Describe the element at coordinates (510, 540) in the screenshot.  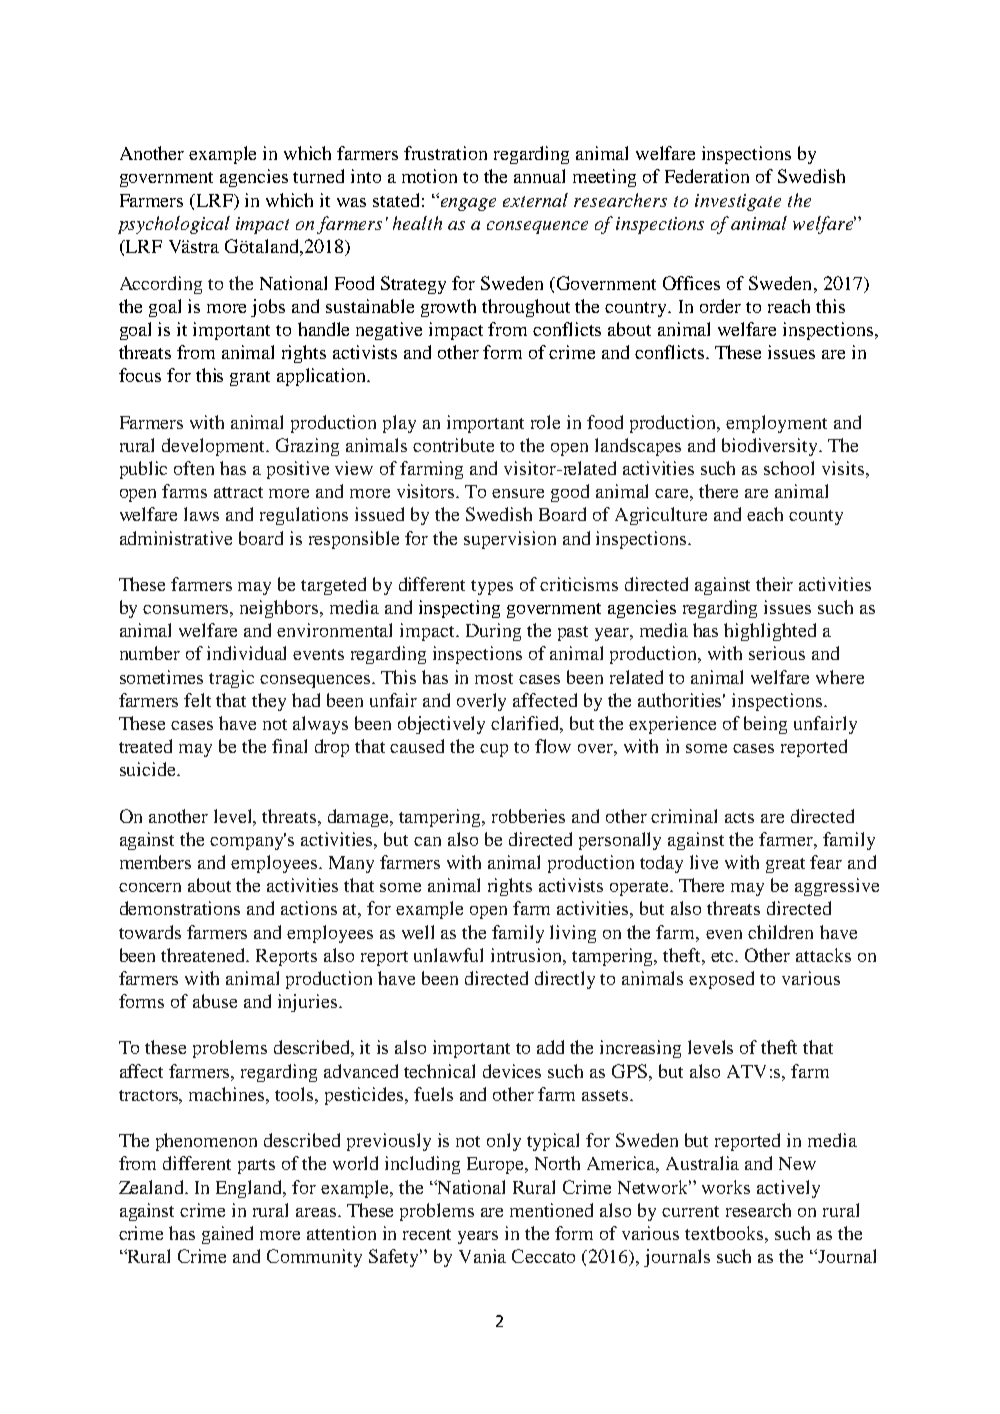
I see `supervision` at that location.
